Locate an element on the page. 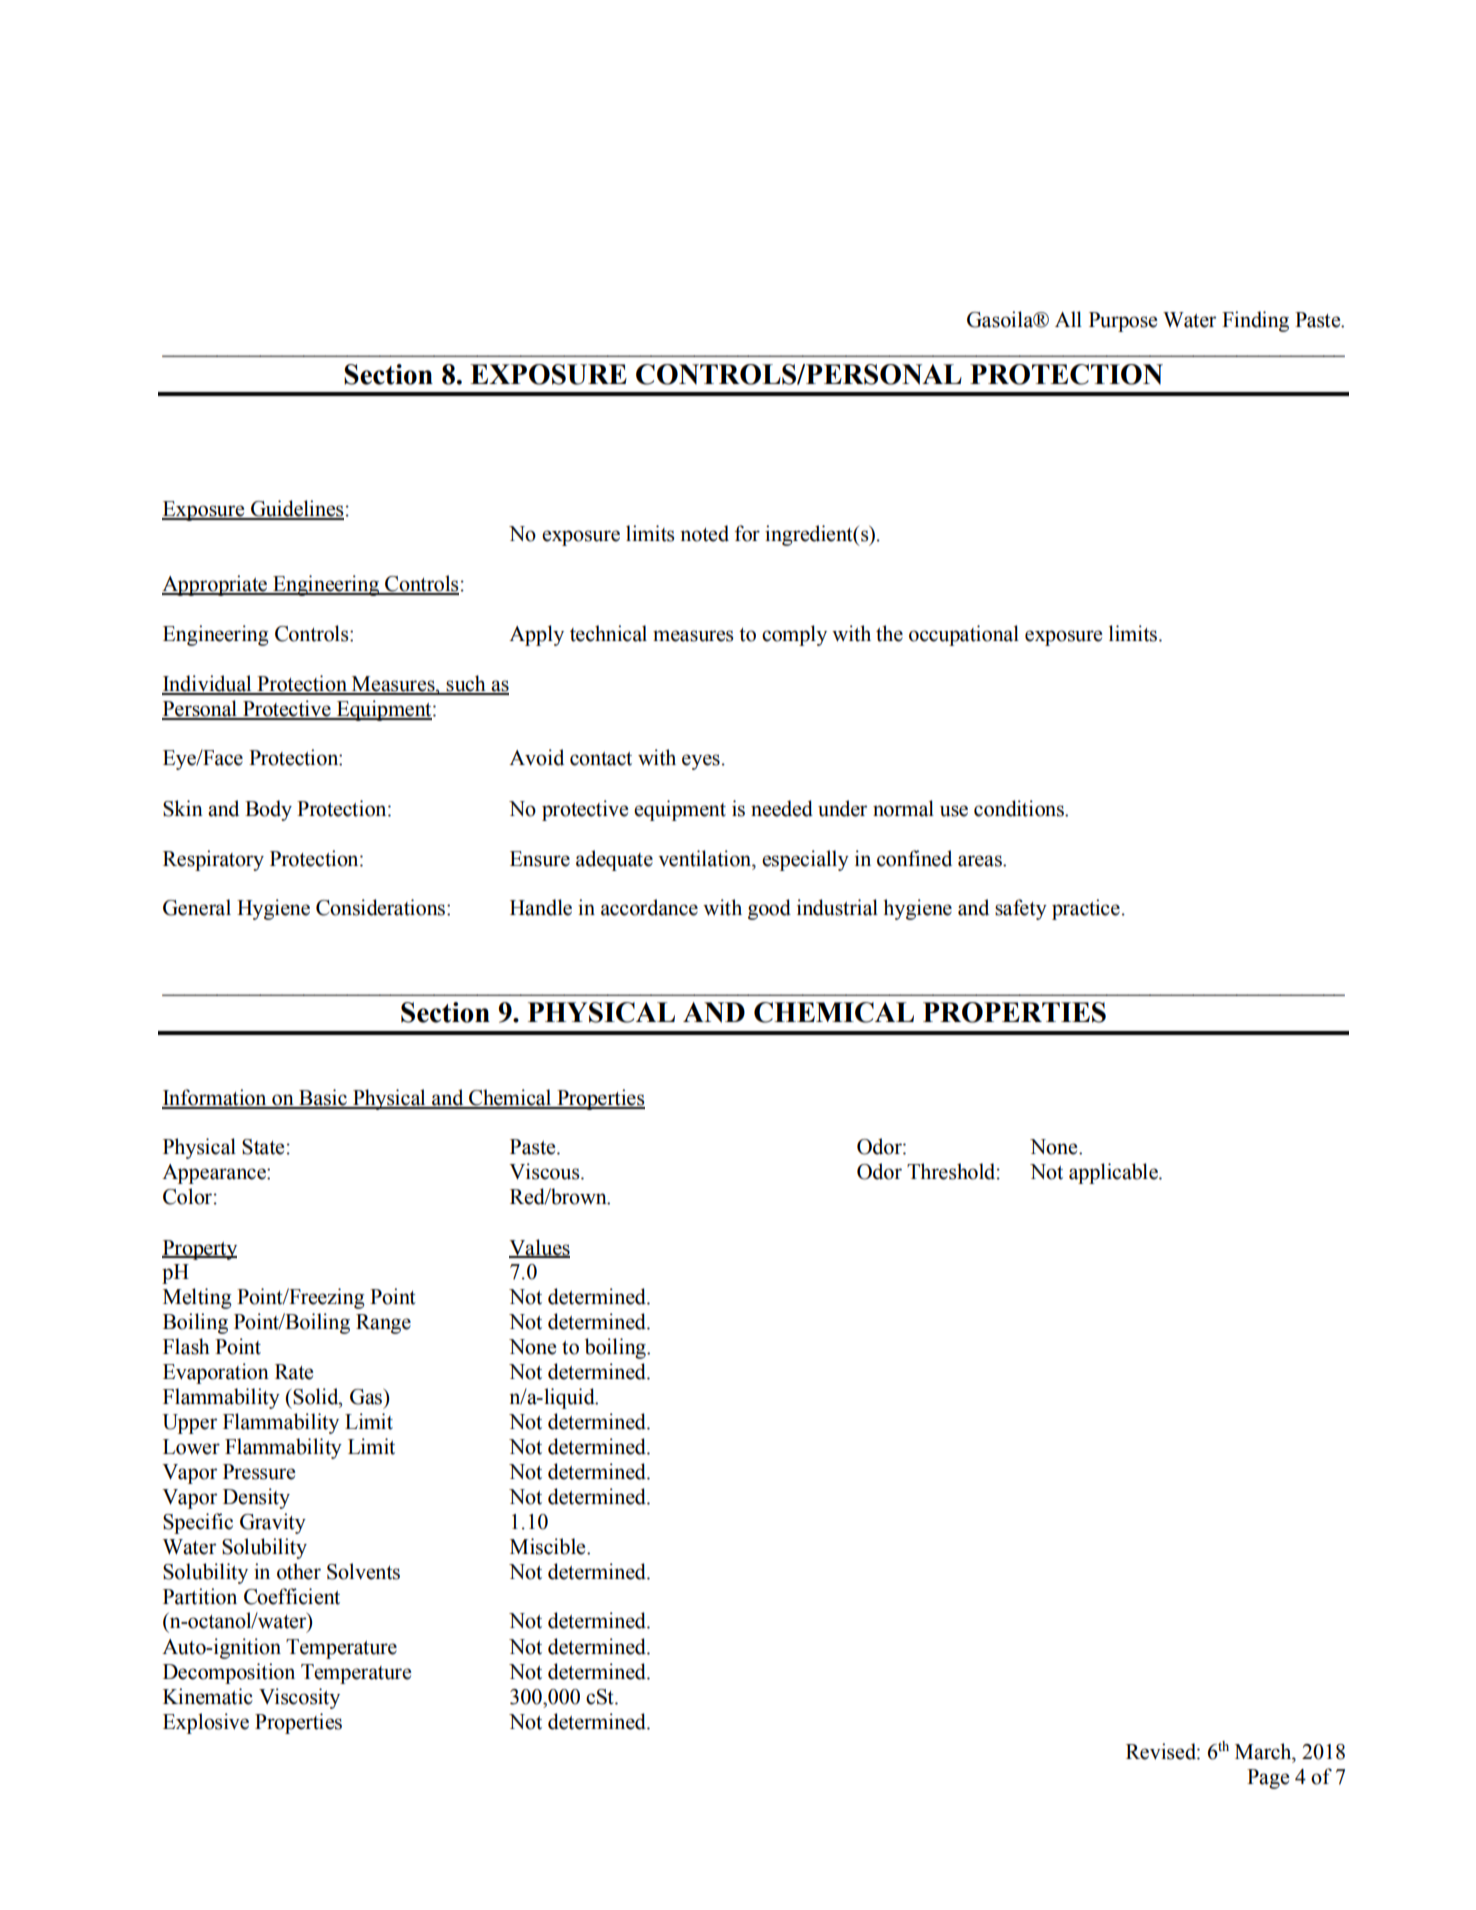 This image has height=1910, width=1476. good is located at coordinates (769, 909).
